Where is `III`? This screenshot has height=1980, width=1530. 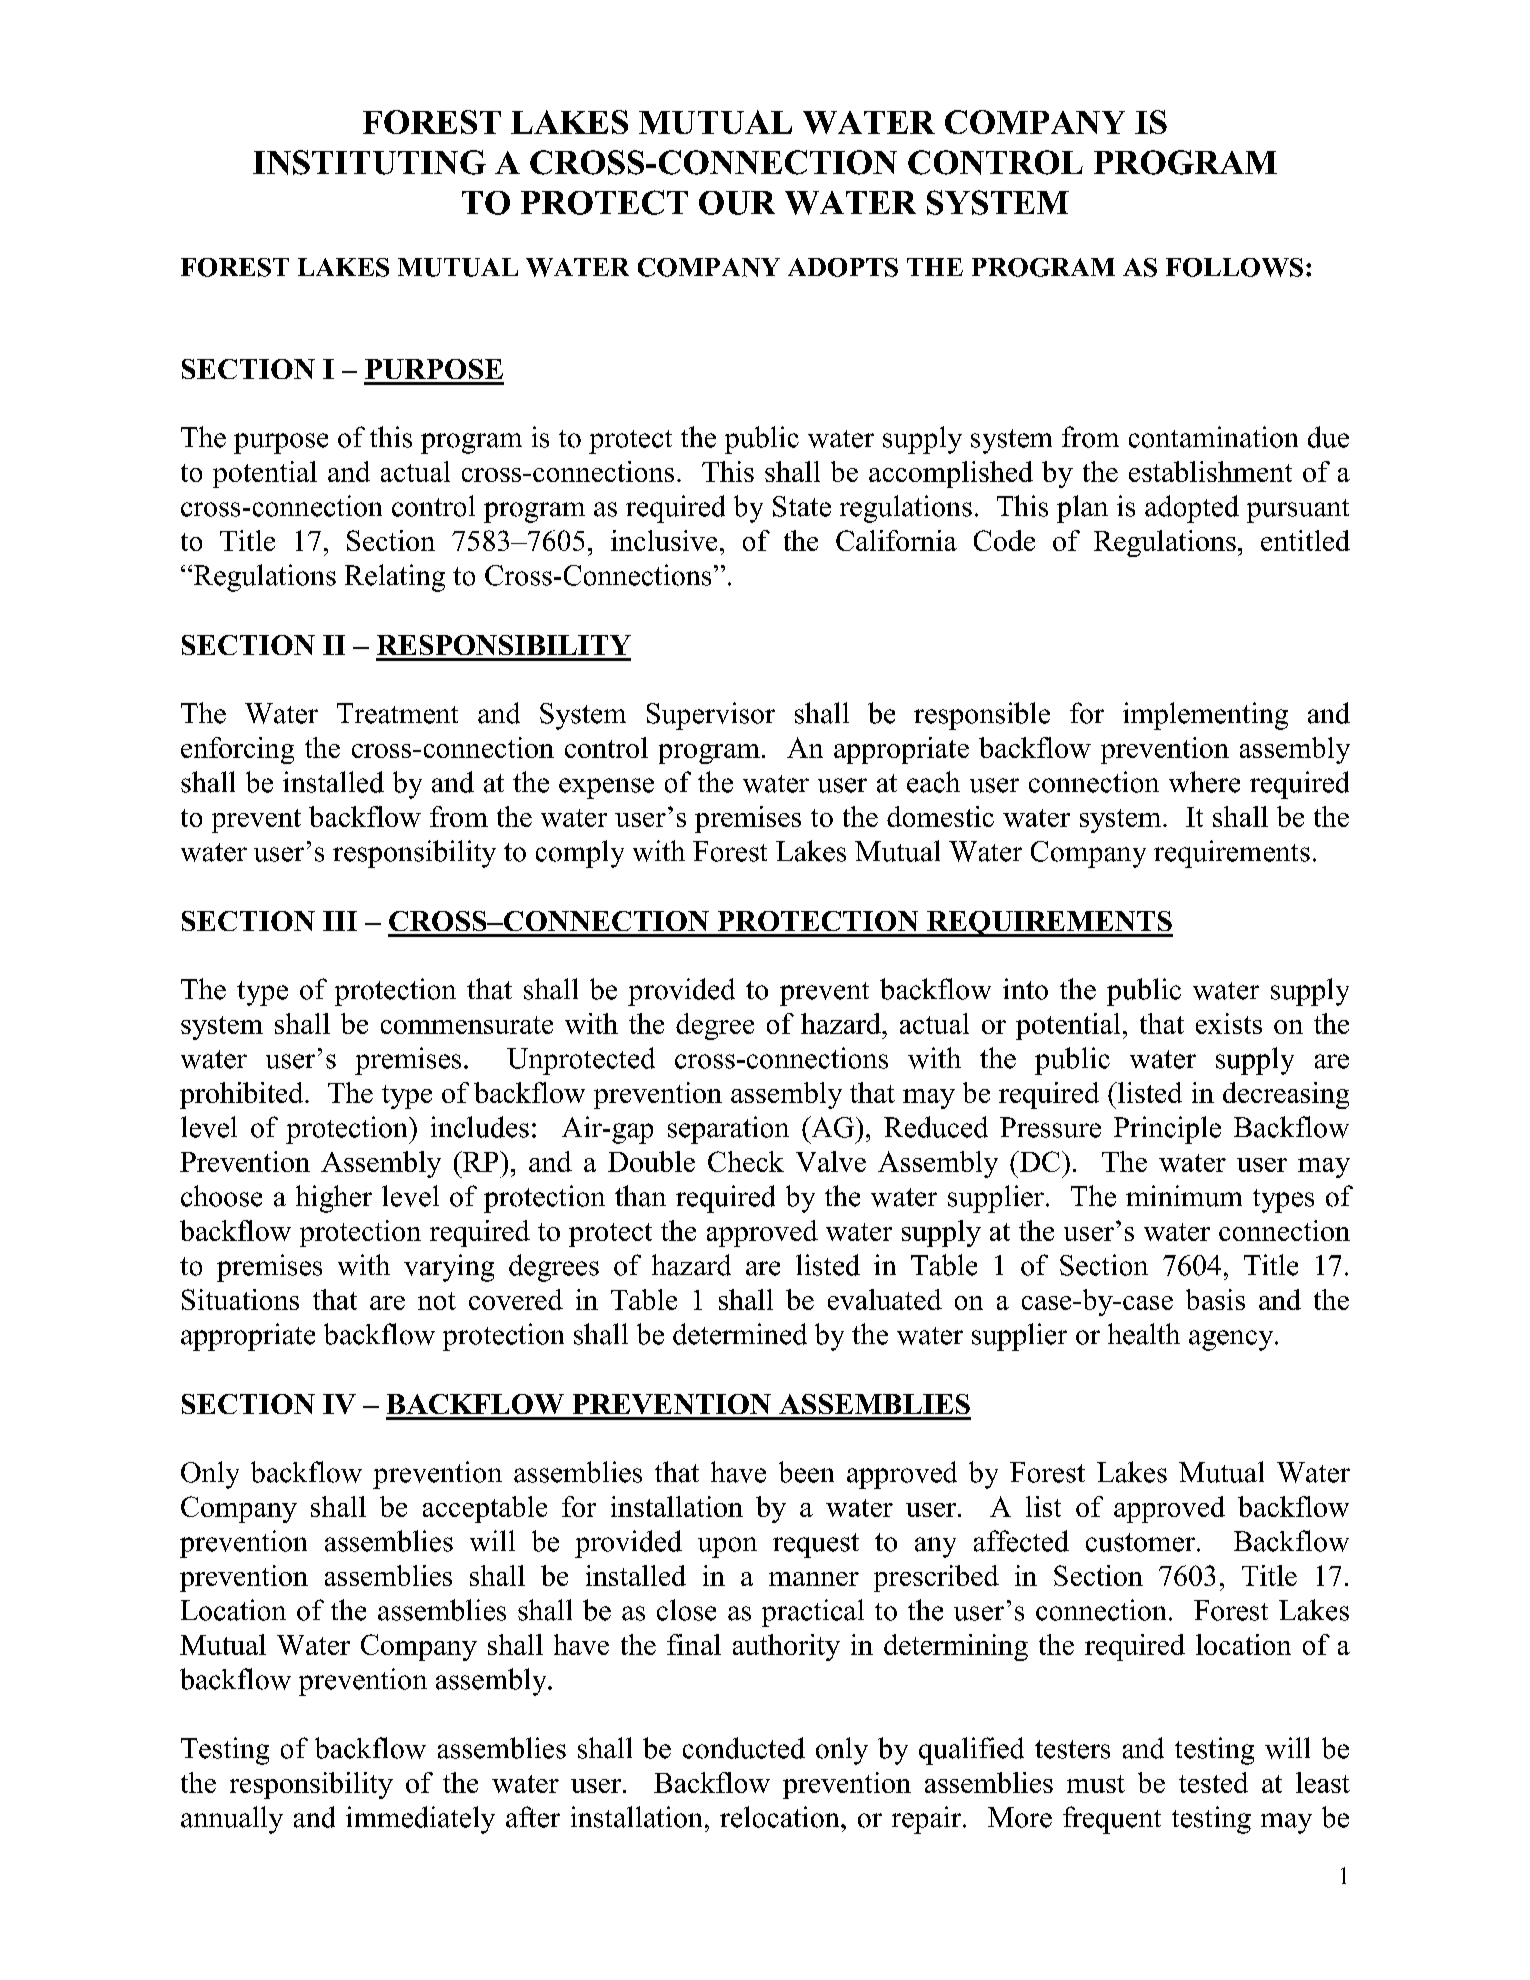
III is located at coordinates (340, 921).
